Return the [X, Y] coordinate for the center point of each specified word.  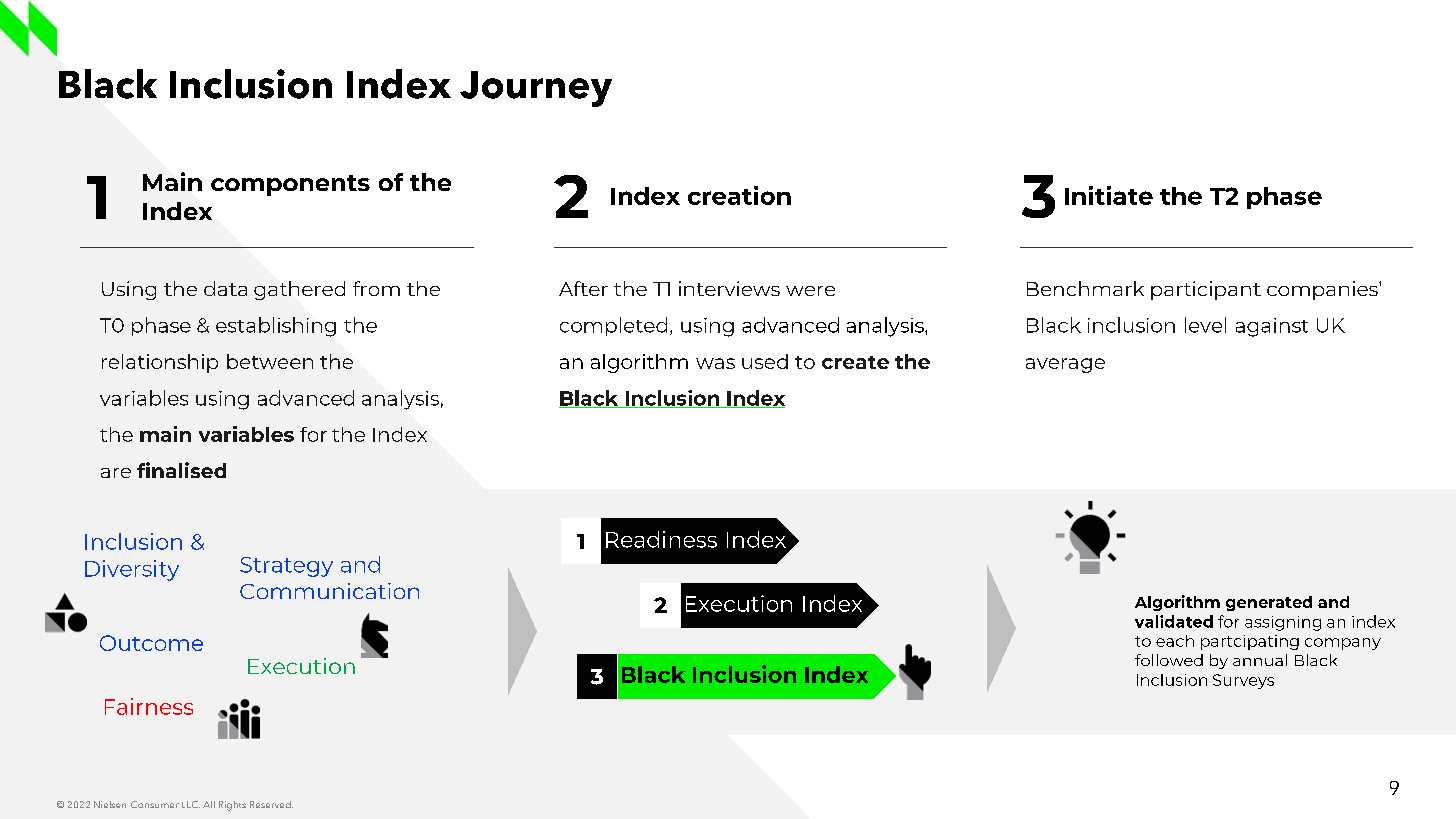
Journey [536, 89]
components [290, 185]
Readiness [661, 539]
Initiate [1109, 195]
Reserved [271, 804]
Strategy [286, 567]
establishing [276, 327]
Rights [232, 806]
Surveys [1243, 681]
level [1205, 325]
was [715, 363]
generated [1269, 603]
